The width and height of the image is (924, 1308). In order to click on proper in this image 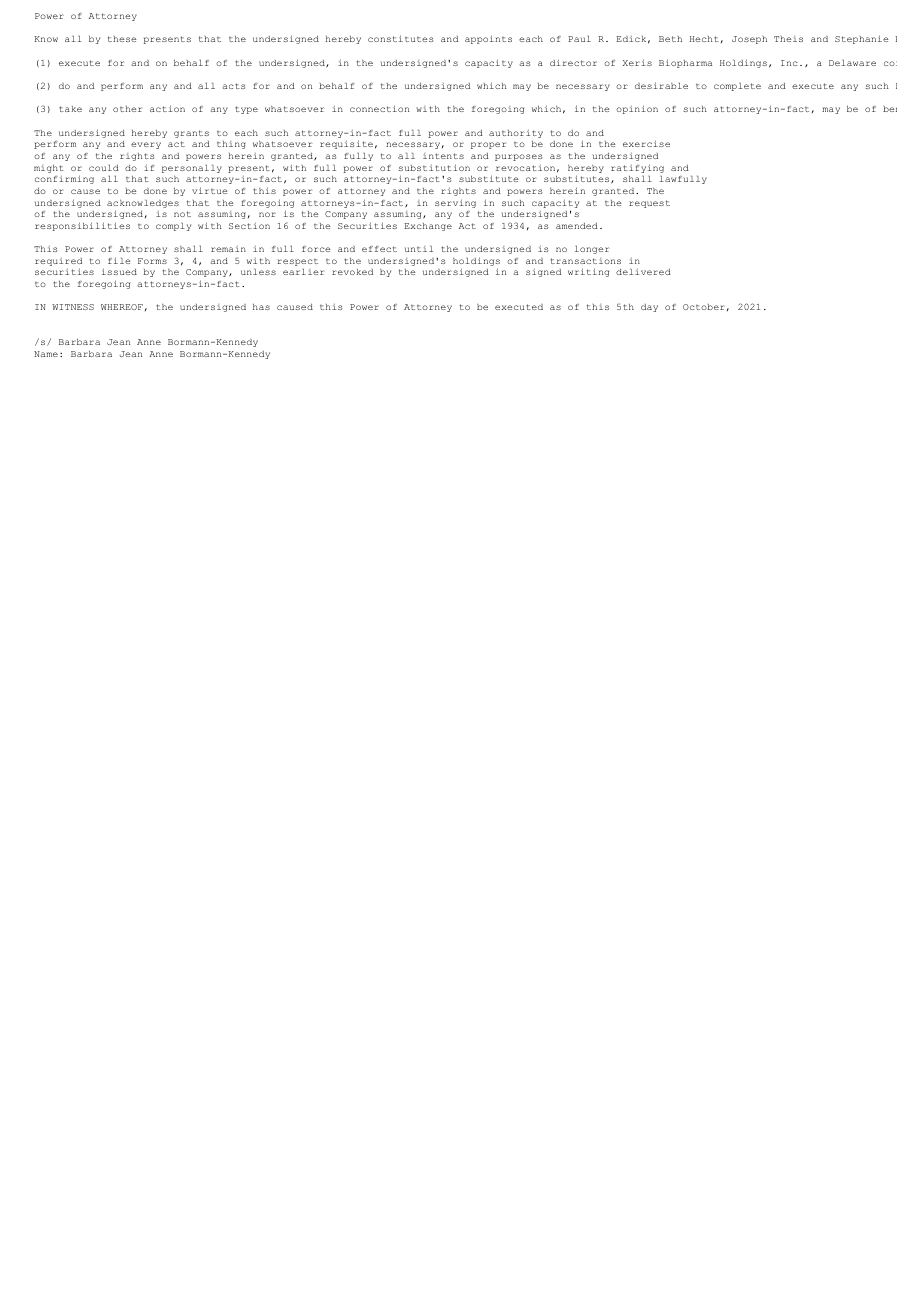, I will do `click(488, 145)`.
